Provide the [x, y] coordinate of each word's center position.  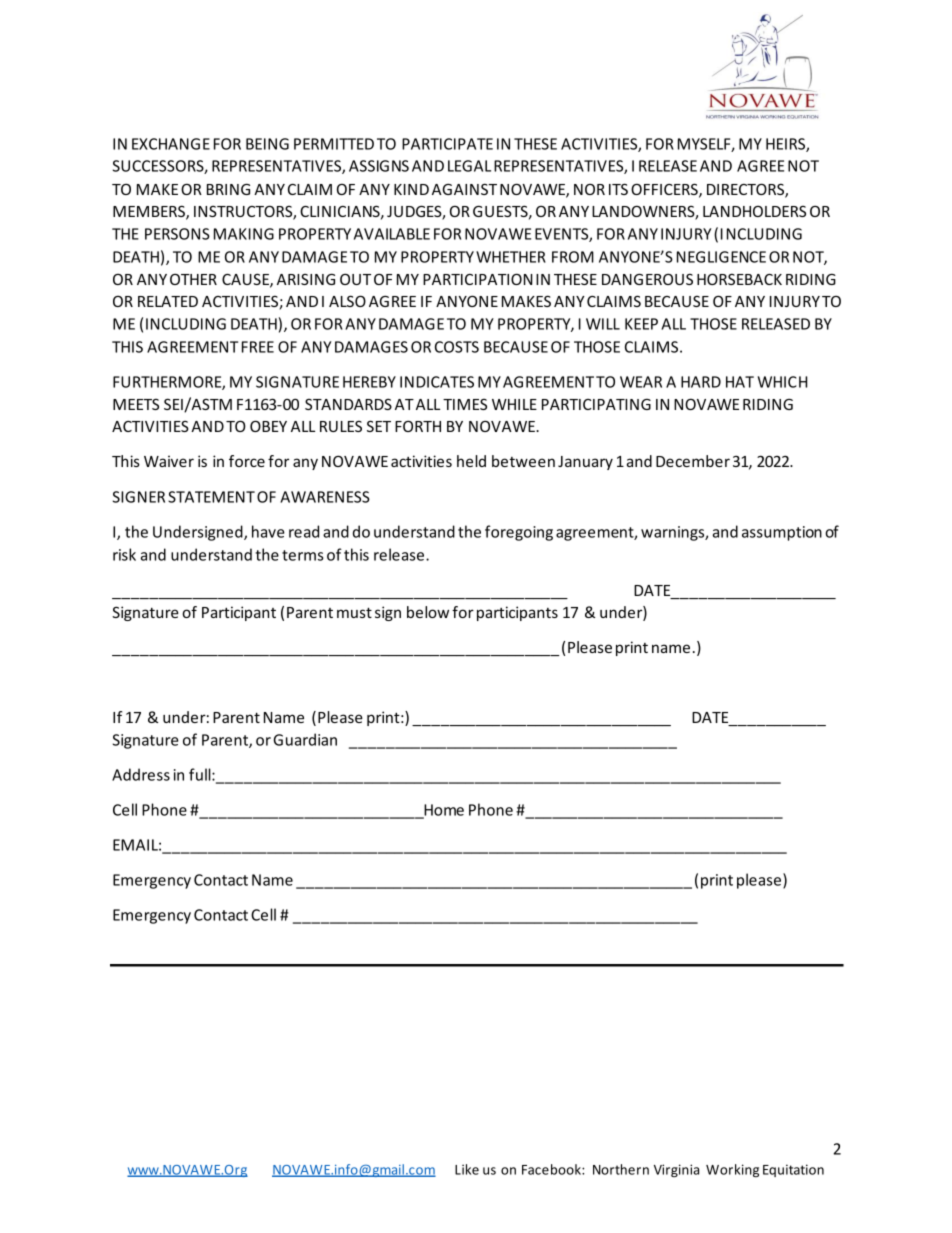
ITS [618, 189]
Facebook [552, 1169]
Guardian [305, 739]
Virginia [676, 1170]
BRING [228, 189]
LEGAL [469, 166]
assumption [782, 533]
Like [467, 1169]
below [428, 612]
